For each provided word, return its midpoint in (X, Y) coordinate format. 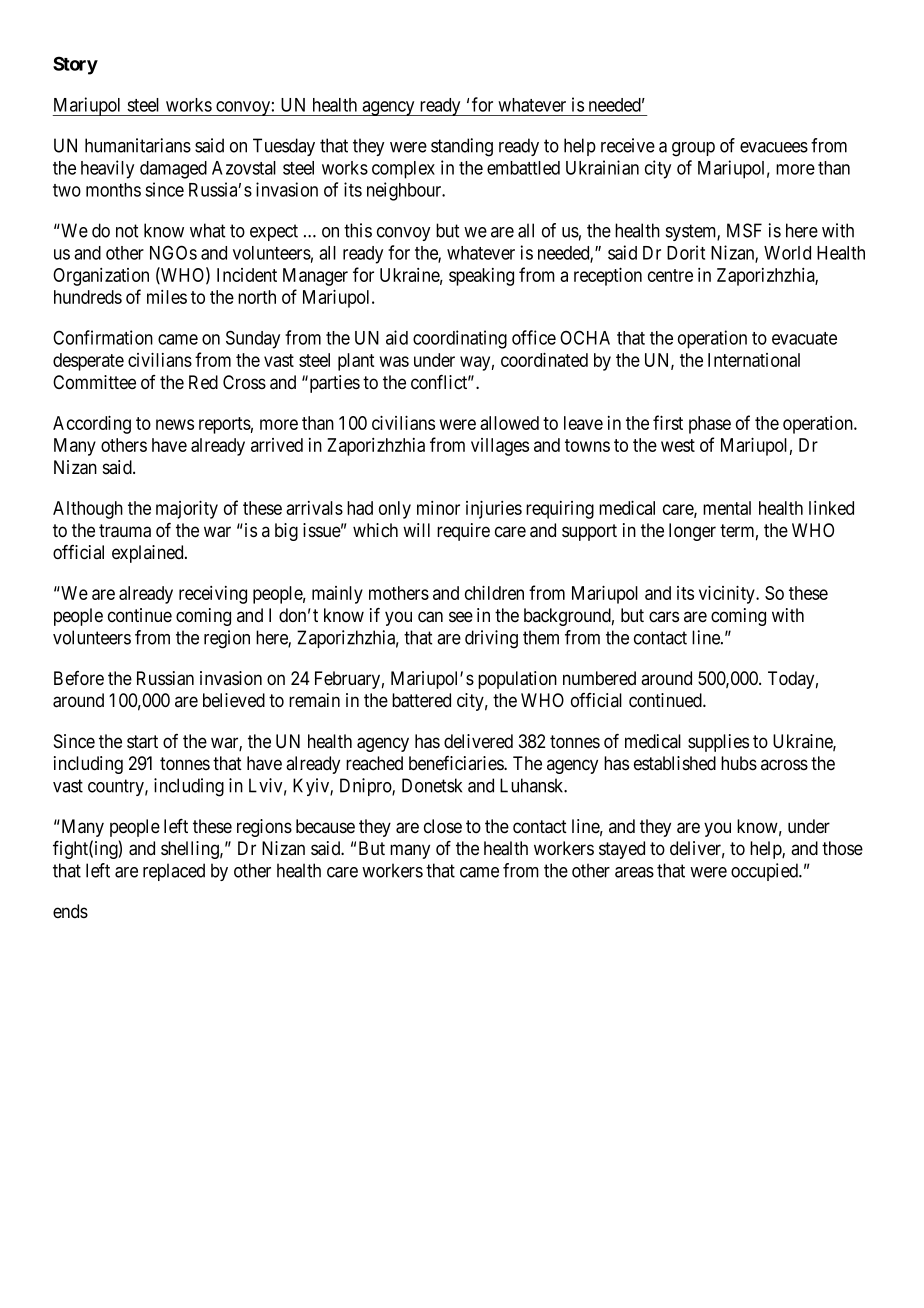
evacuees (774, 147)
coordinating (460, 339)
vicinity (728, 594)
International (754, 360)
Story (75, 65)
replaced (174, 872)
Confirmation (103, 337)
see (461, 617)
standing (462, 147)
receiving (213, 595)
